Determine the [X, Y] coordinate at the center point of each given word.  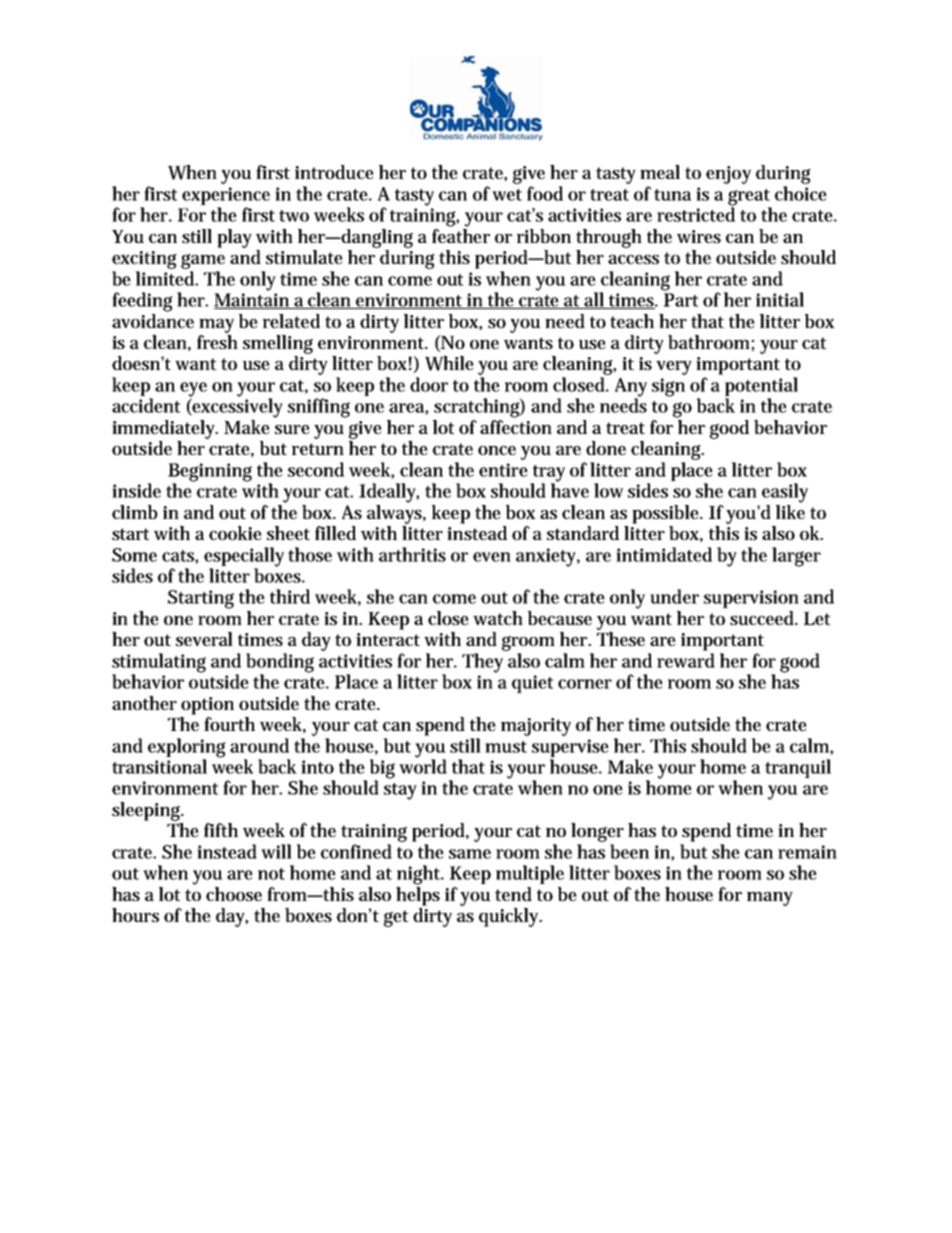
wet [507, 195]
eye [193, 390]
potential [761, 388]
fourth [229, 724]
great [750, 198]
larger [796, 557]
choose [234, 894]
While [449, 363]
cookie [235, 533]
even [492, 557]
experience [226, 196]
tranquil [798, 768]
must [506, 747]
